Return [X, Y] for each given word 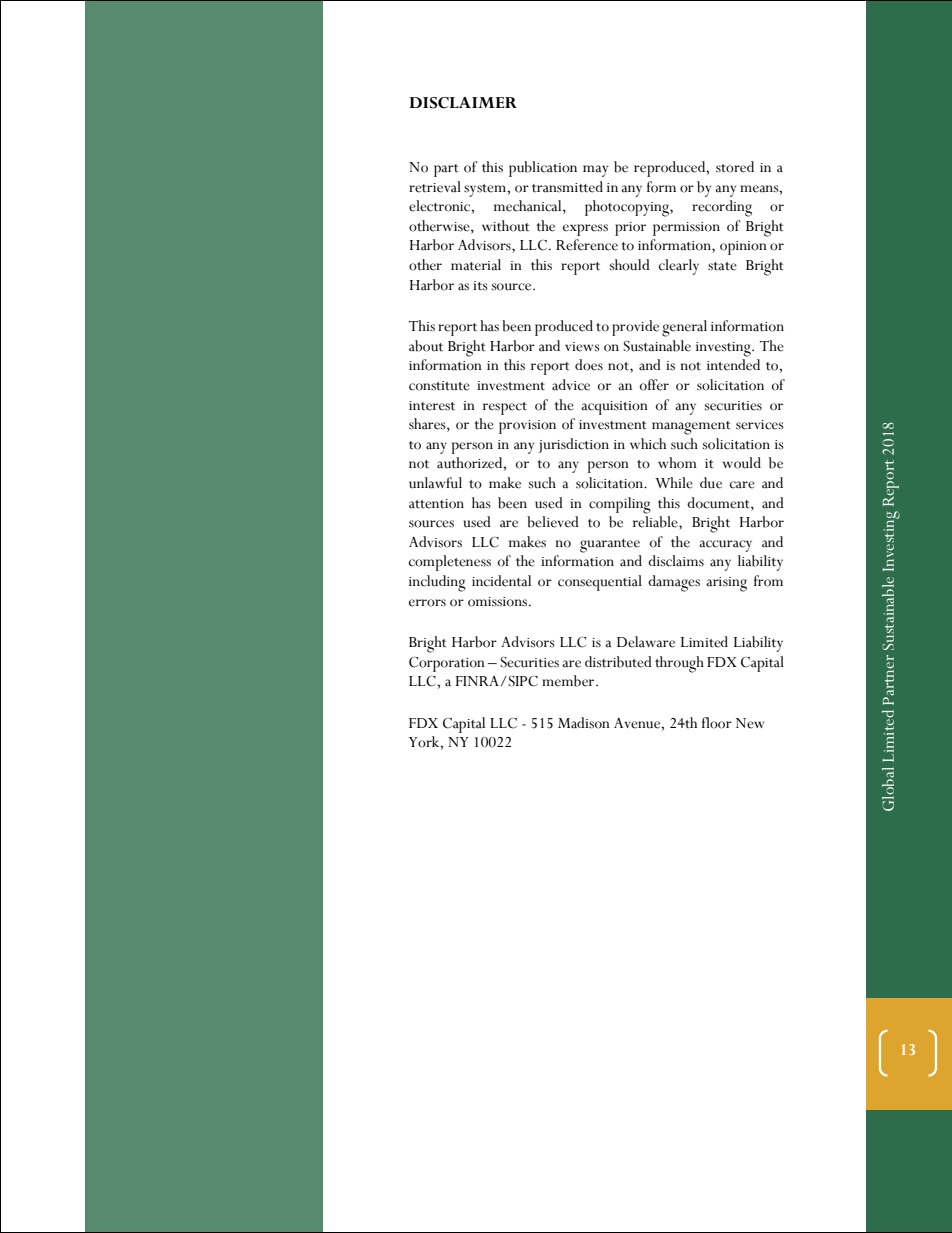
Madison [584, 723]
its [480, 286]
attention [436, 504]
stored [735, 167]
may [595, 171]
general [684, 328]
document [719, 503]
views [582, 347]
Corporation [447, 664]
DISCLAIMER [463, 103]
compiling [620, 505]
